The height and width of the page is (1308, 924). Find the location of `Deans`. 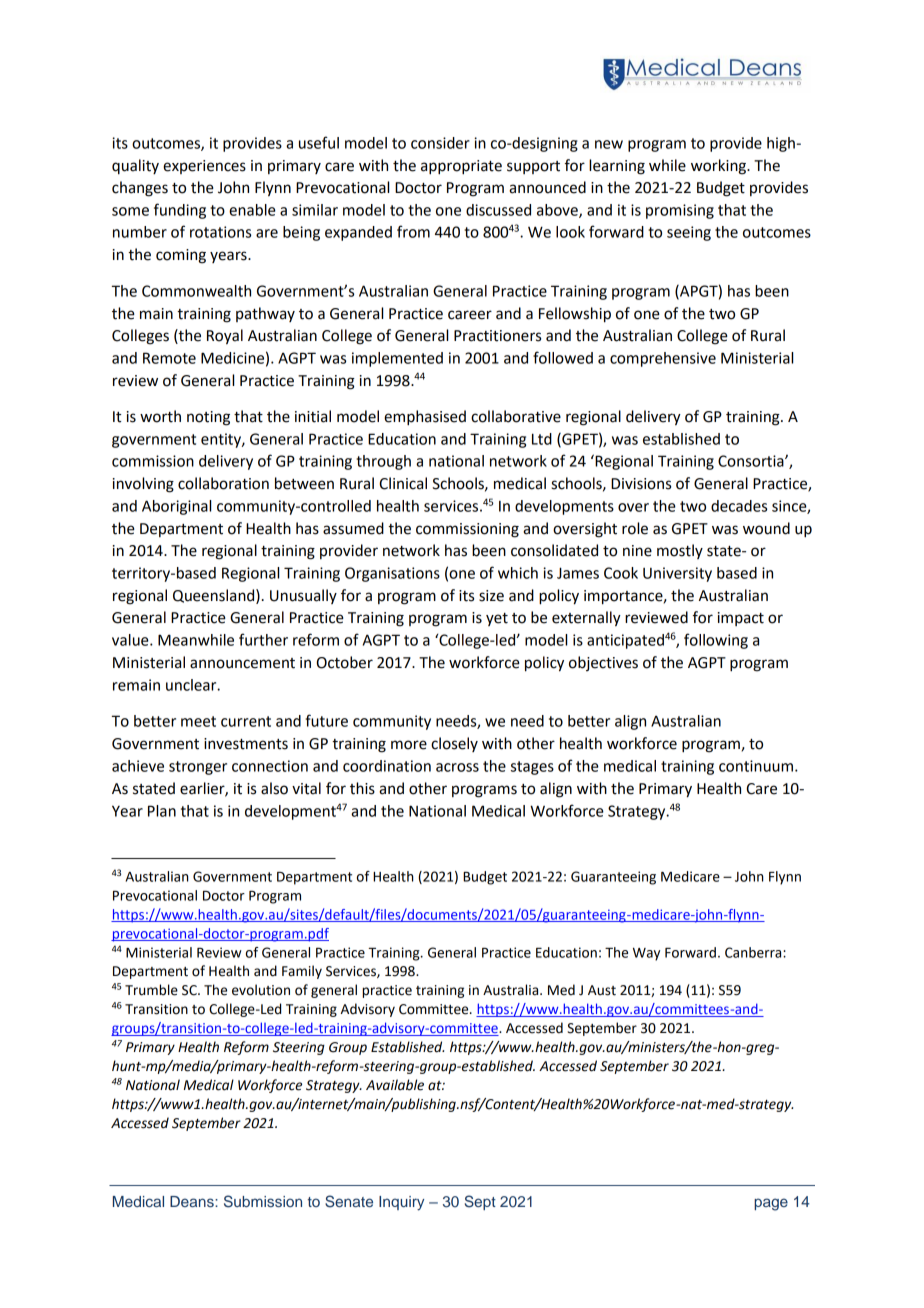

Deans is located at coordinates (193, 1201).
